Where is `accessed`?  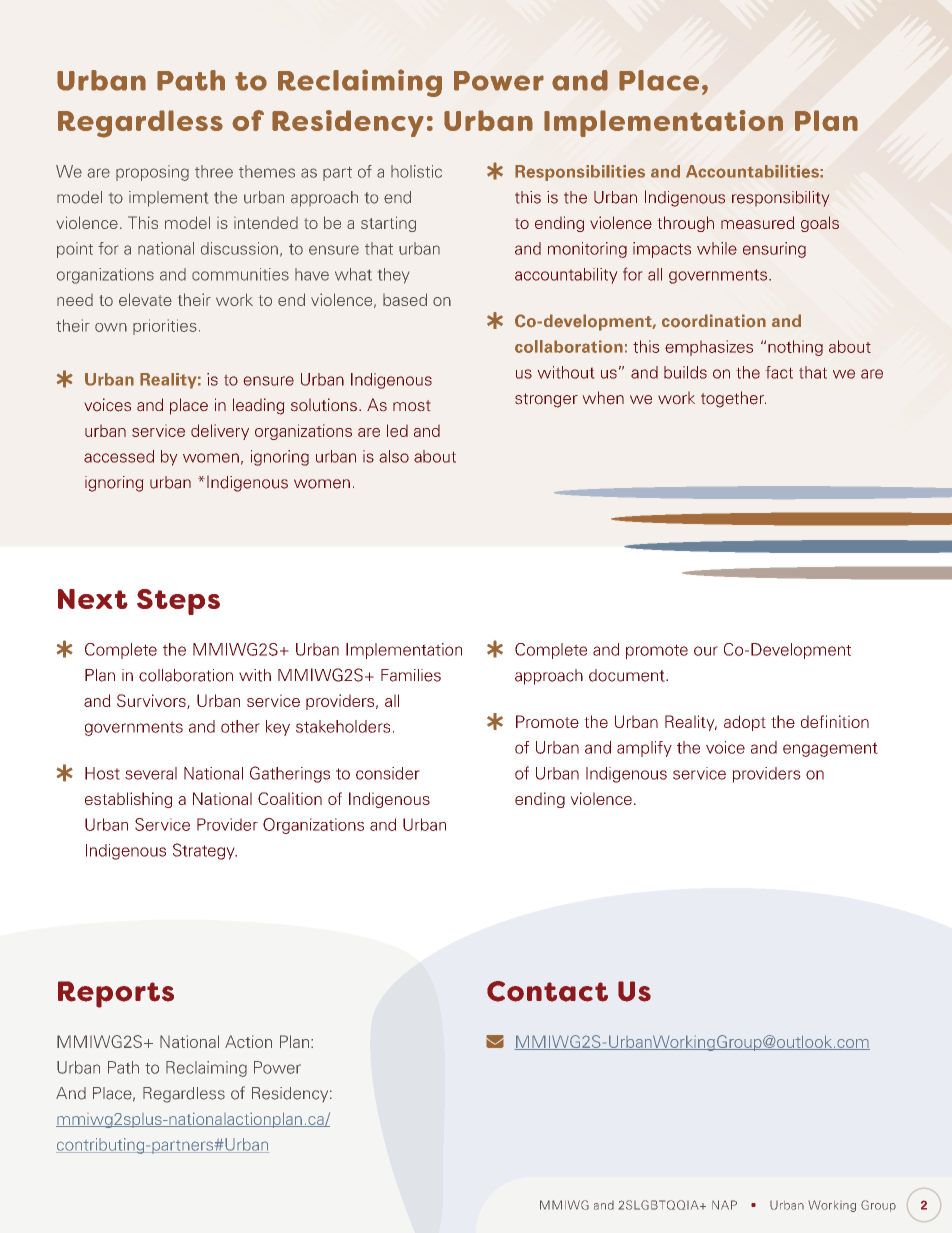
accessed is located at coordinates (119, 456).
